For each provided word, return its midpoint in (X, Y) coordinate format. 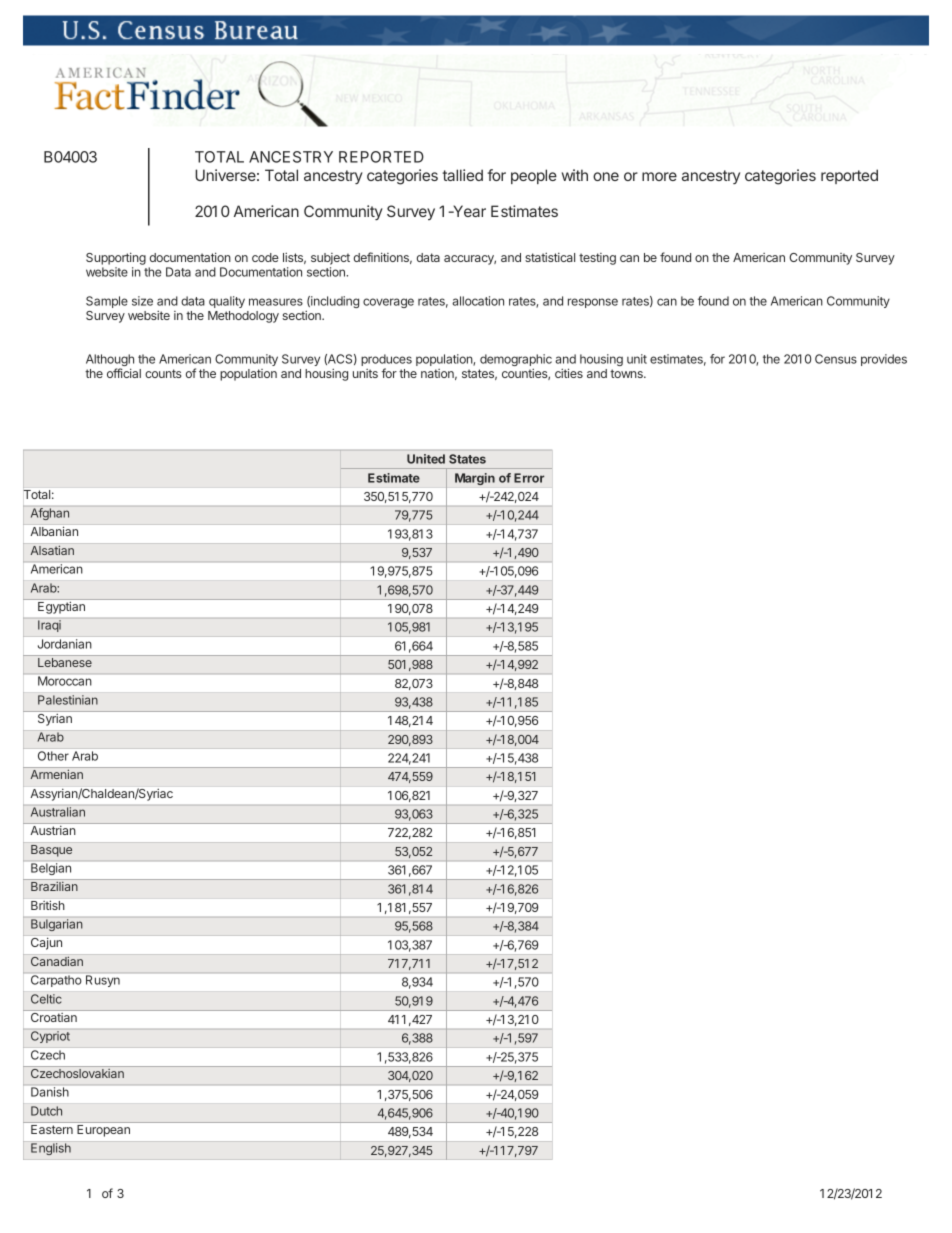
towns (627, 373)
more (659, 176)
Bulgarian (56, 925)
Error (529, 478)
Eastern (52, 1129)
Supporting (116, 260)
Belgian (51, 869)
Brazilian (54, 886)
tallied (462, 175)
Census (836, 359)
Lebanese (65, 662)
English (51, 1149)
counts (163, 373)
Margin (475, 479)
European (103, 1131)
